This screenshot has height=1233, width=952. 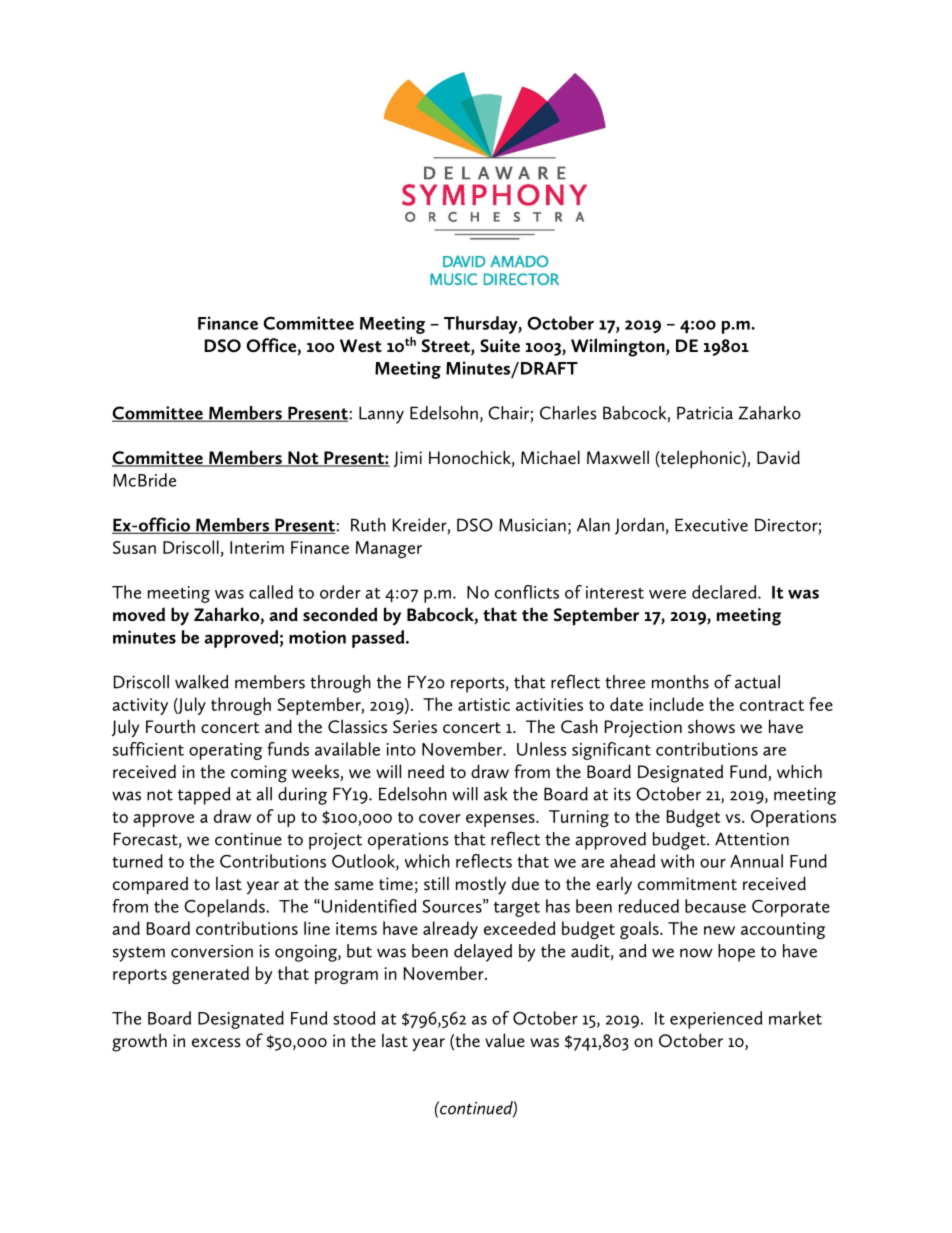 What do you see at coordinates (500, 345) in the screenshot?
I see `Suite` at bounding box center [500, 345].
